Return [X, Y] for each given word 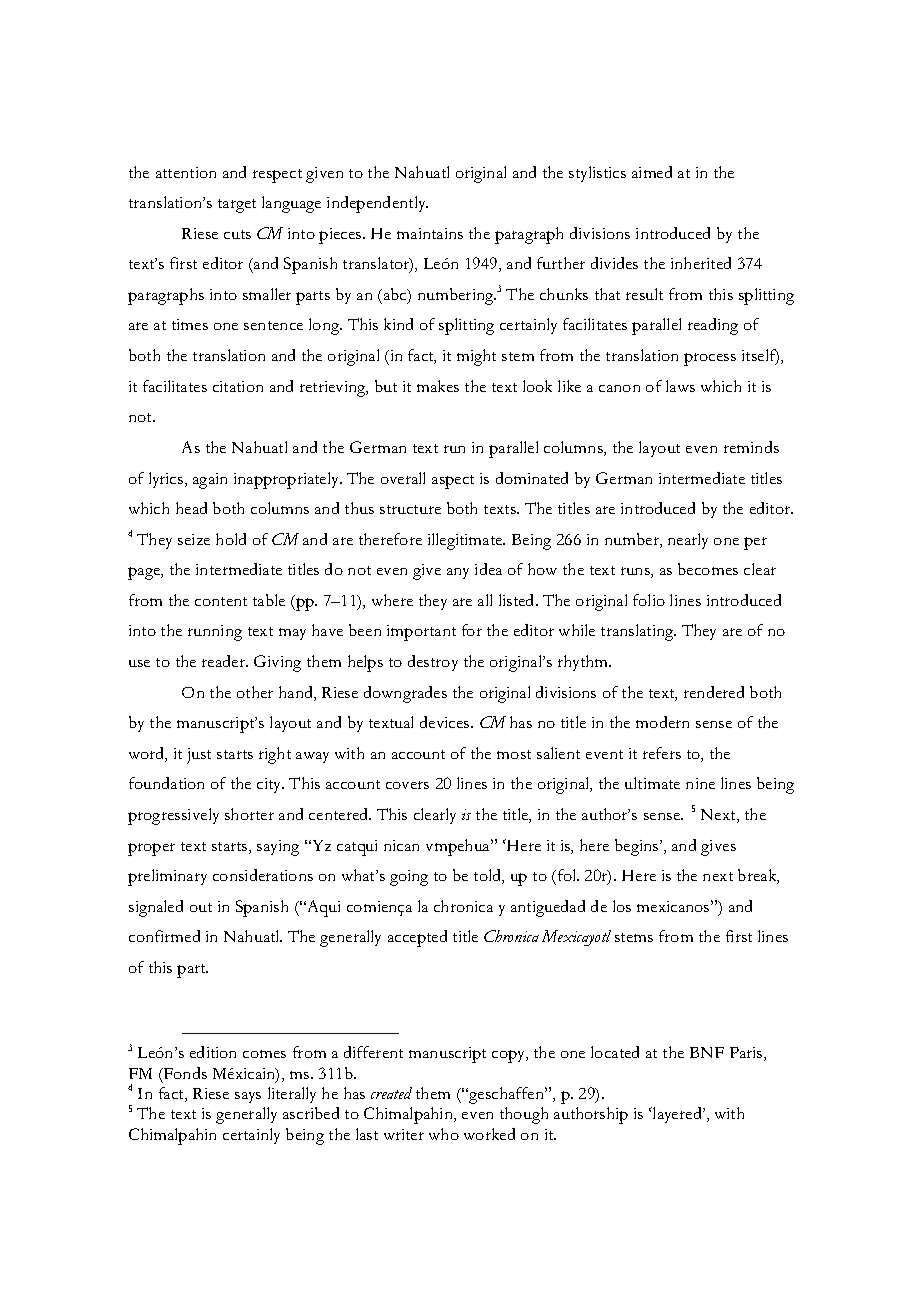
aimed [652, 172]
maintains [430, 233]
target [237, 206]
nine [700, 783]
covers [407, 785]
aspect [453, 482]
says [248, 1097]
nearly [688, 541]
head [191, 508]
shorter [249, 814]
